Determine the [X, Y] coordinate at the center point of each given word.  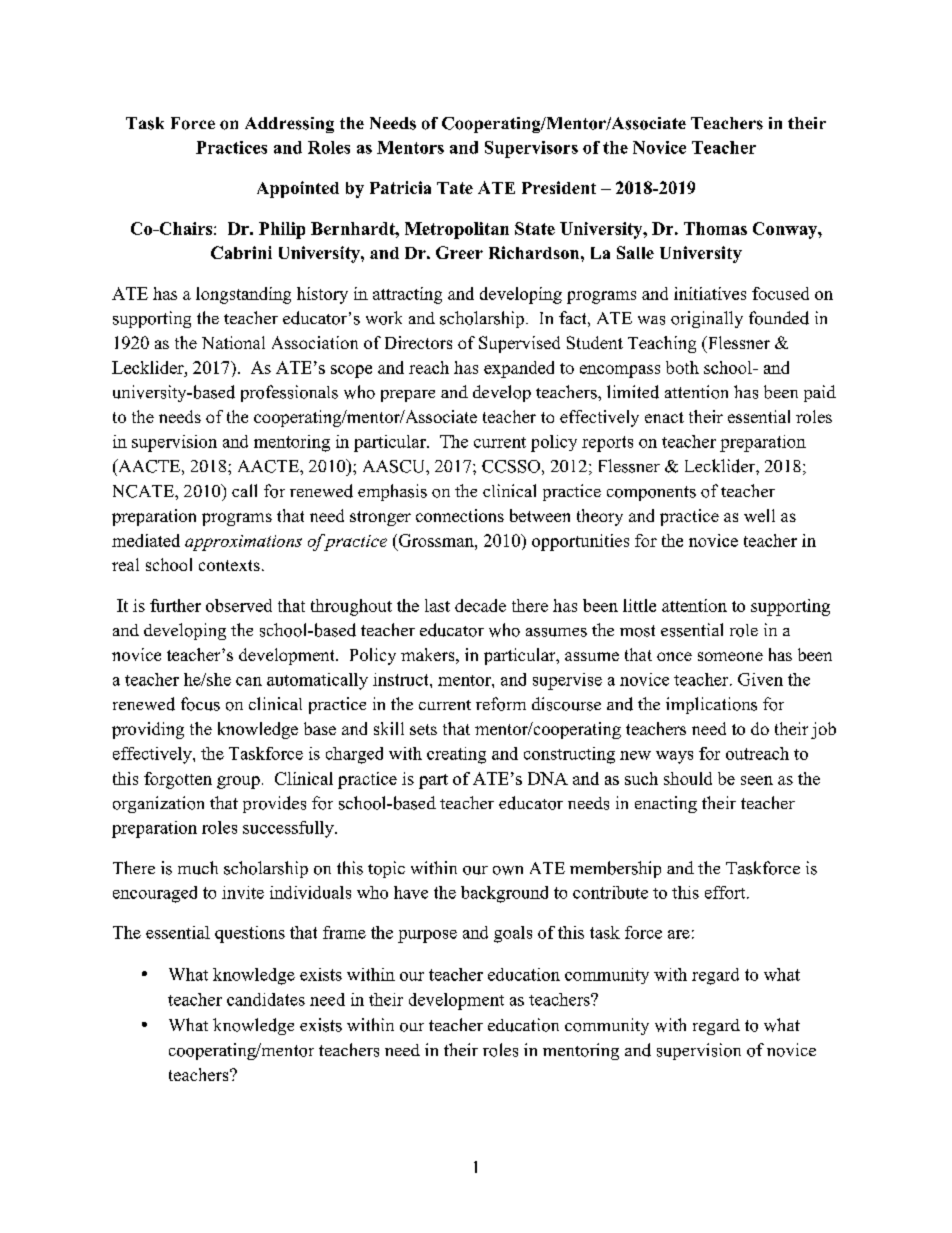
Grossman [436, 540]
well [759, 515]
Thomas [715, 228]
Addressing [289, 125]
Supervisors [531, 149]
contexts [229, 565]
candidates [266, 999]
